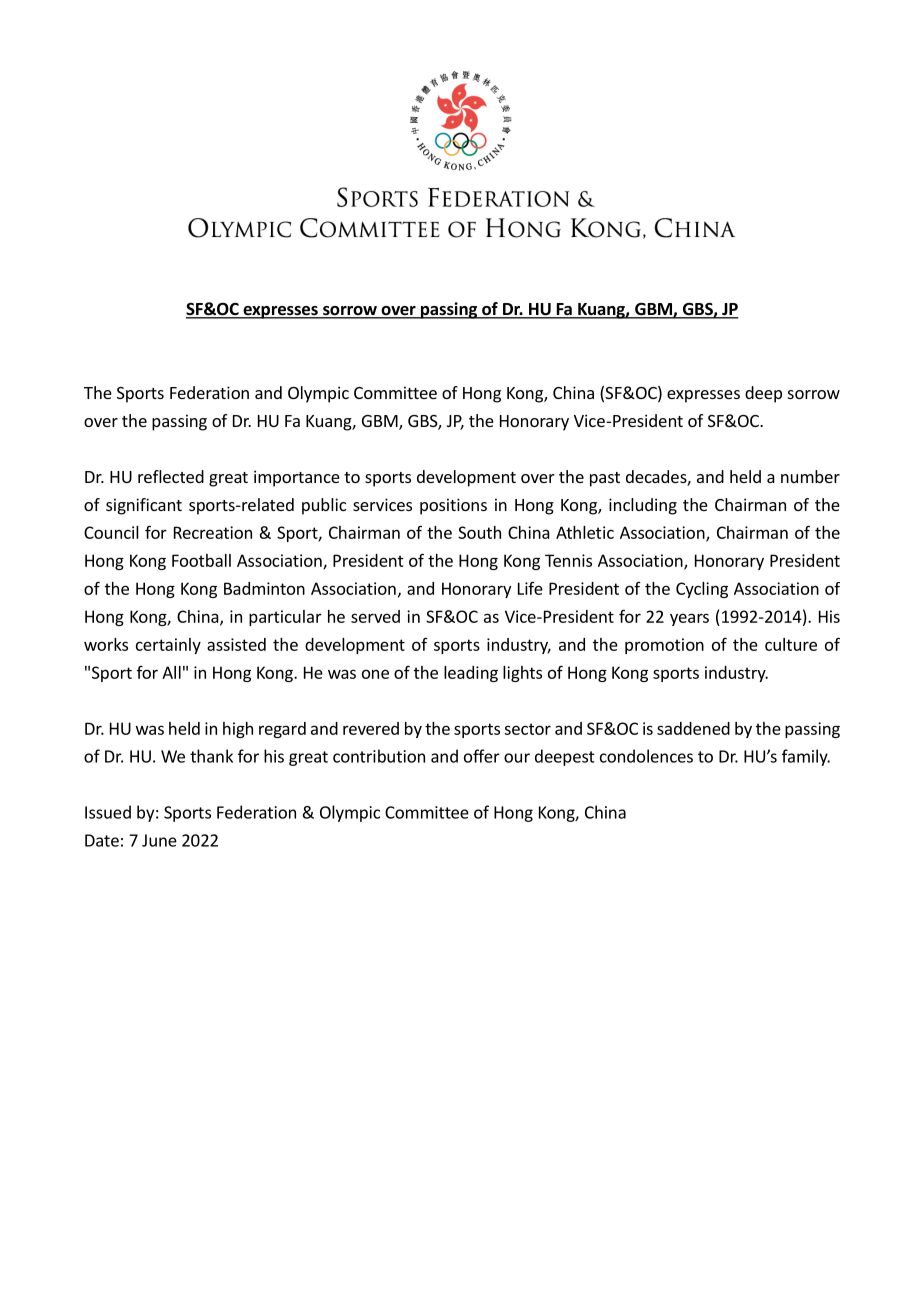 The image size is (924, 1308). I want to click on Football, so click(201, 560).
